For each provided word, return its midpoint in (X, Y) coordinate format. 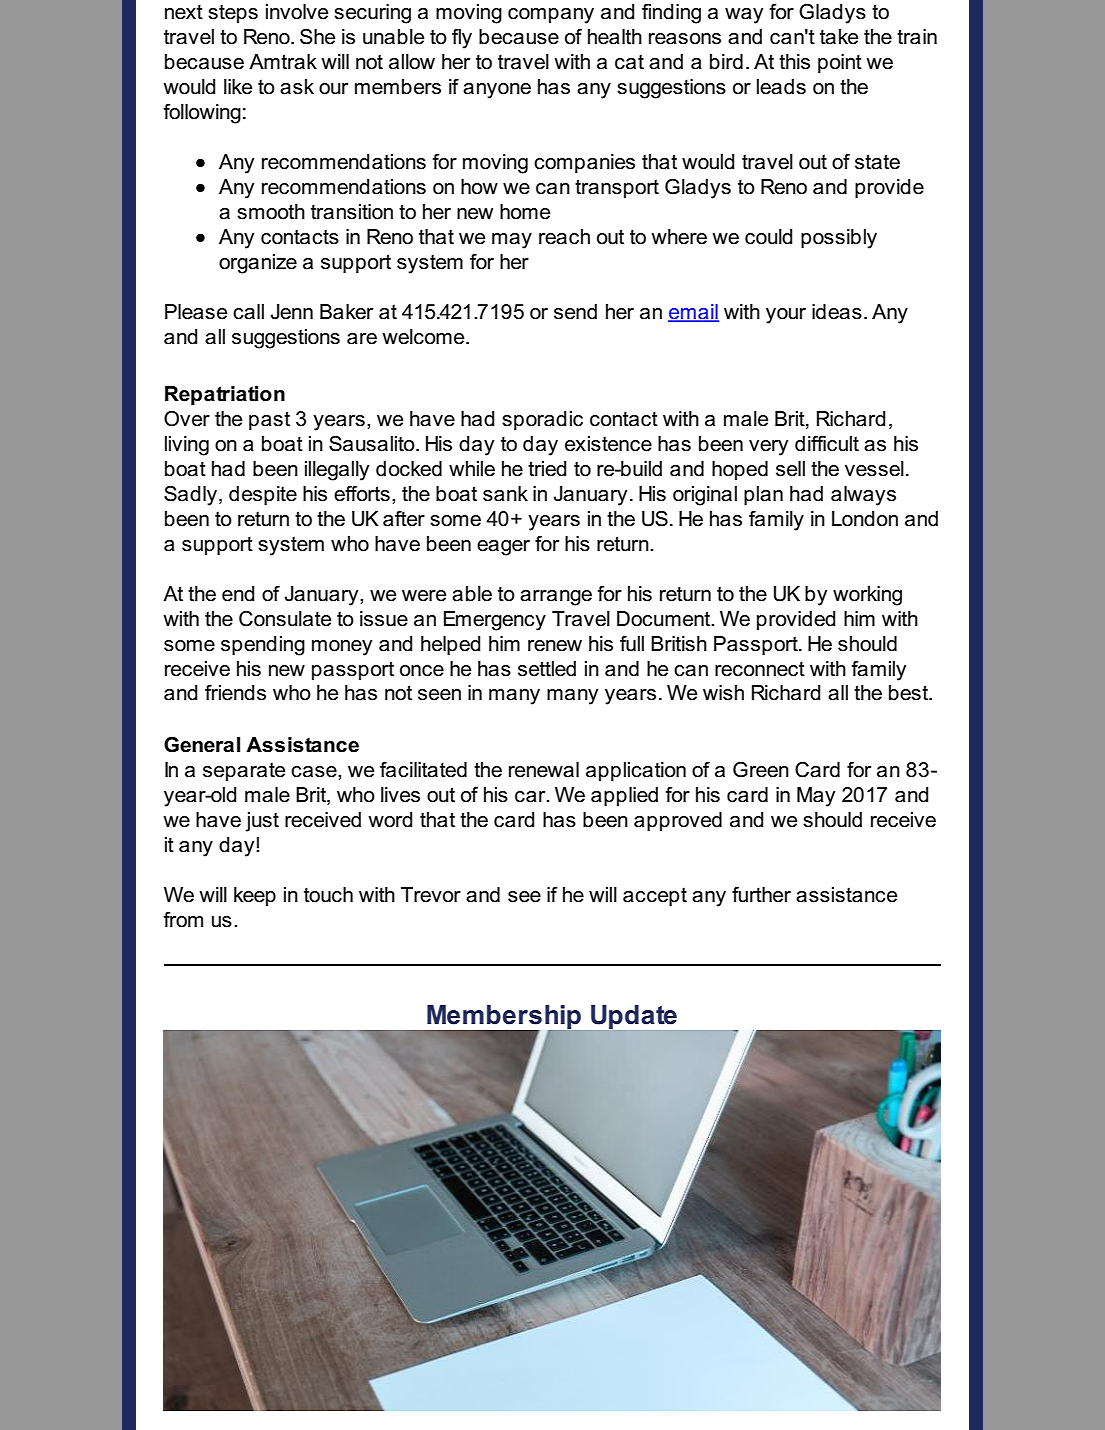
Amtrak (283, 62)
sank (505, 494)
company (551, 16)
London (865, 519)
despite (263, 495)
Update (634, 1017)
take (839, 37)
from (183, 920)
